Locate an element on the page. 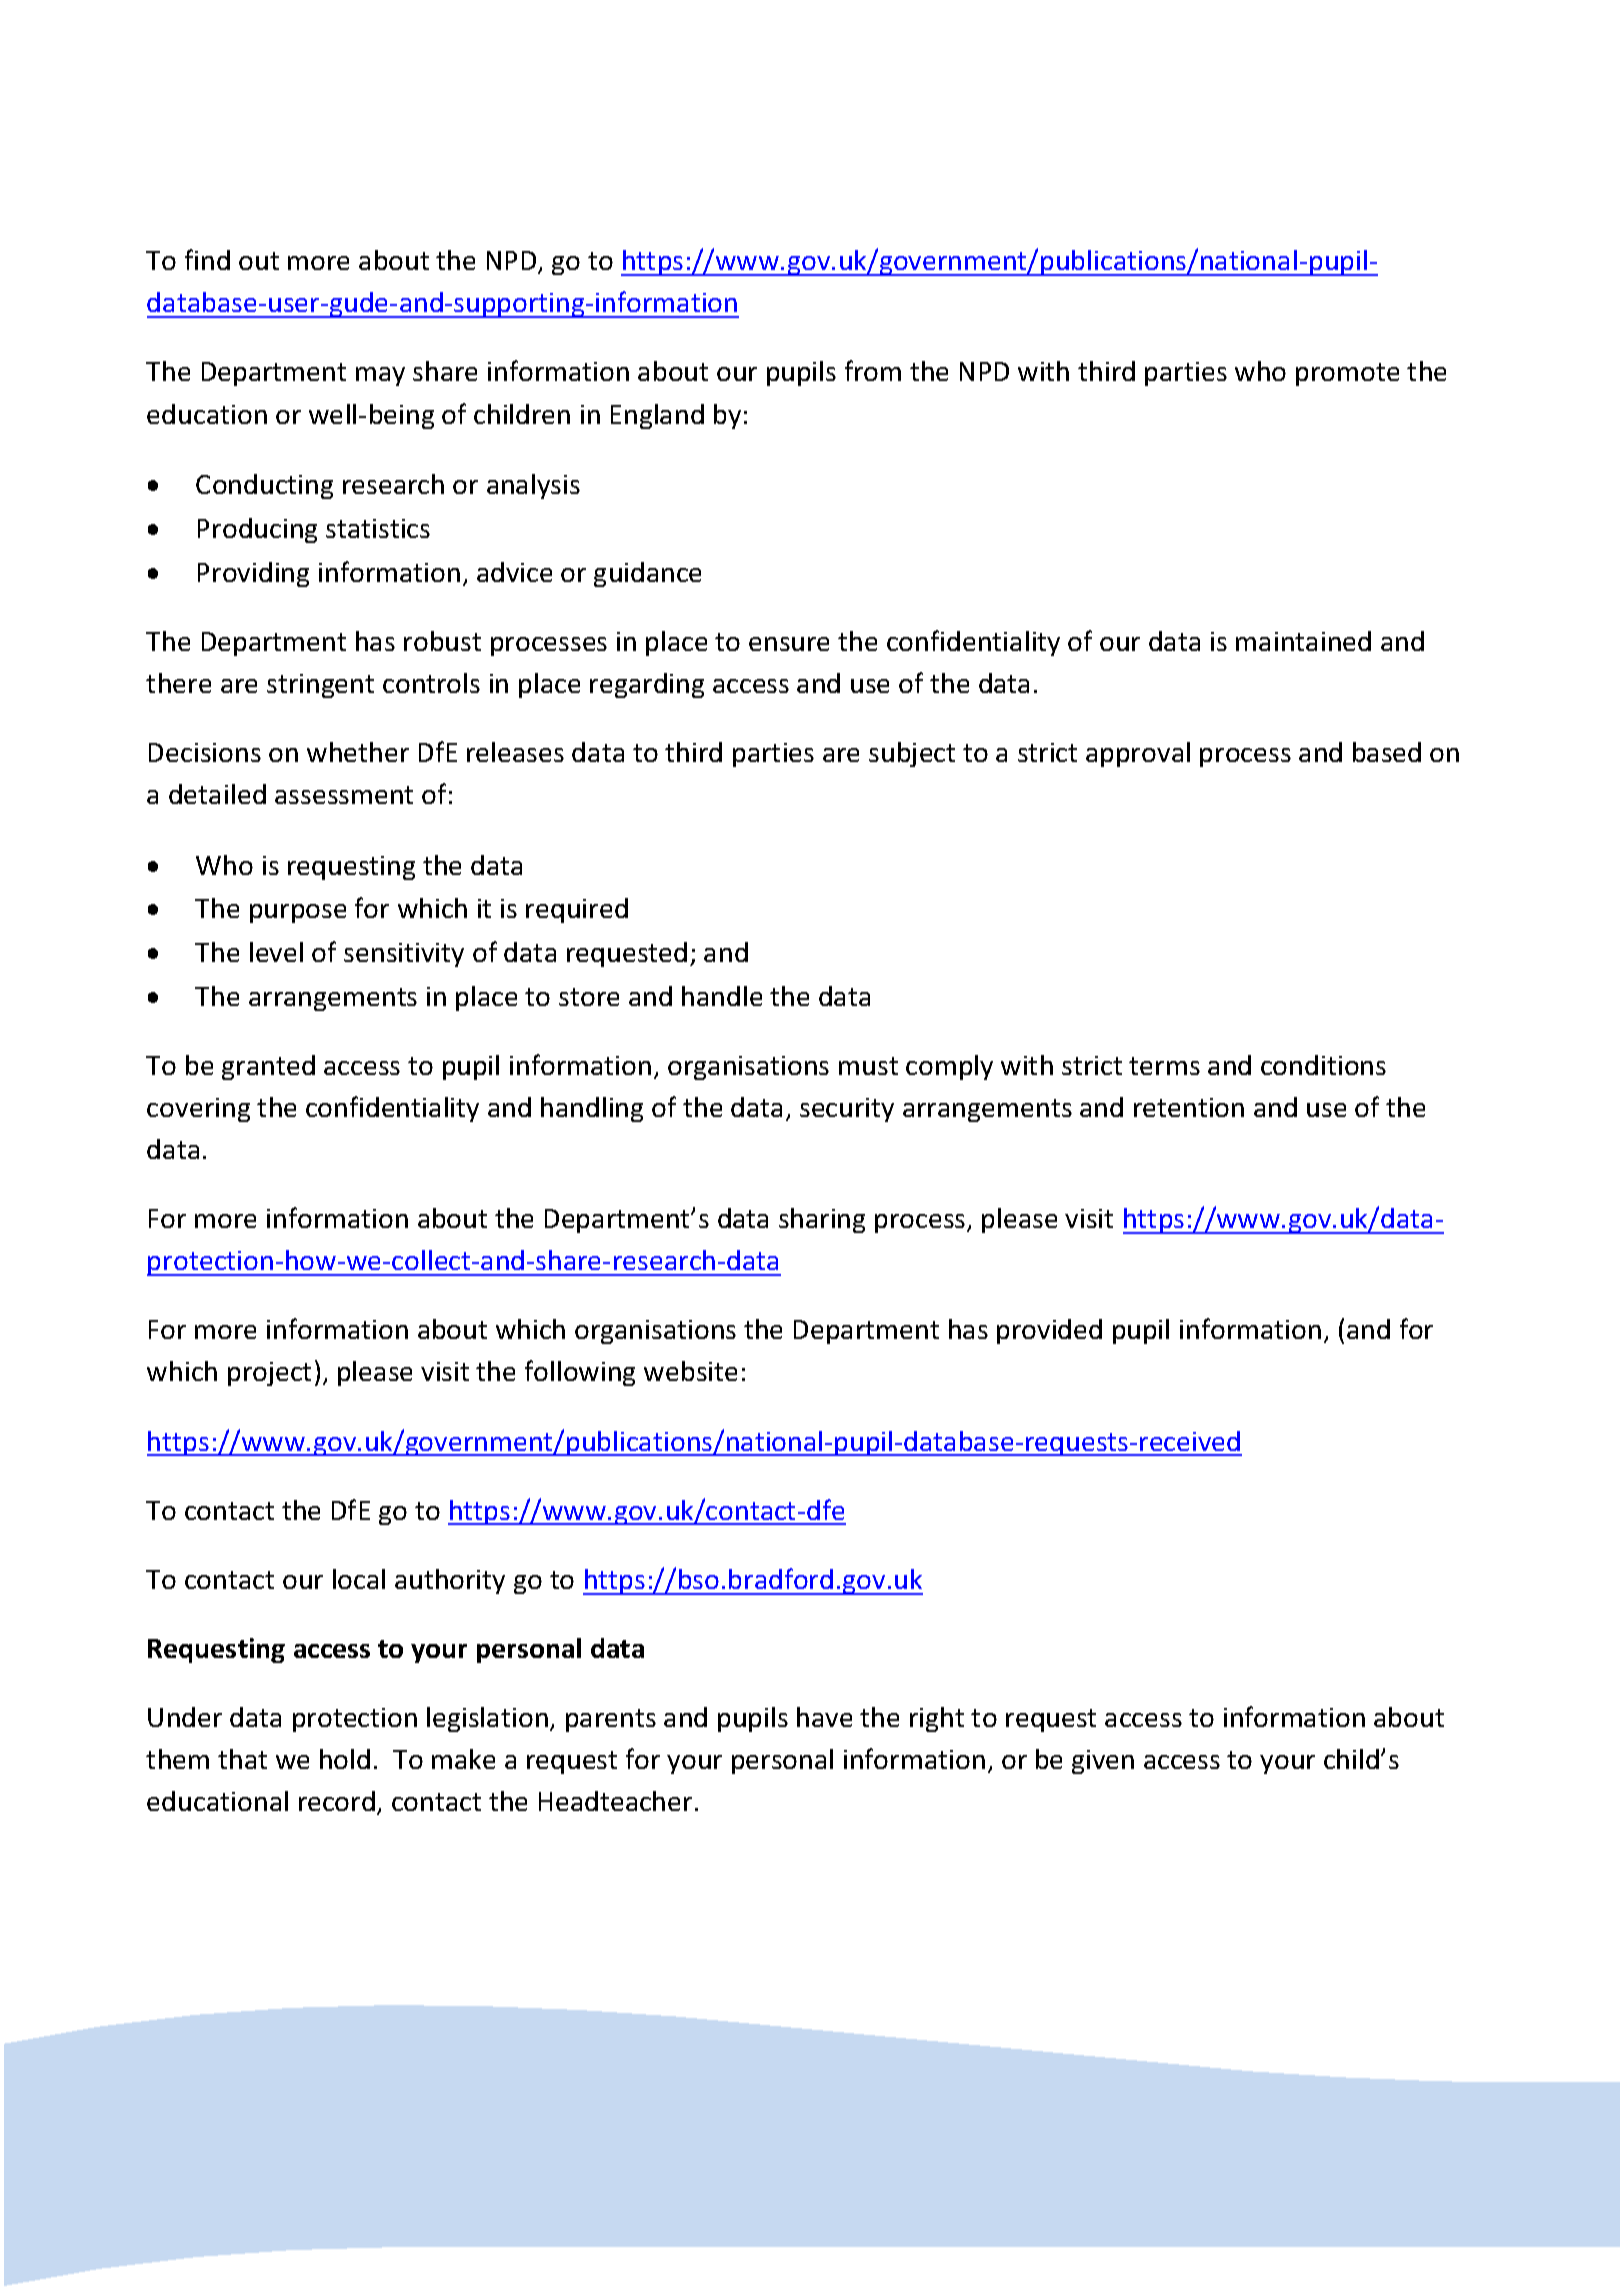 This document has height=2290, width=1620. provided is located at coordinates (1049, 1331).
